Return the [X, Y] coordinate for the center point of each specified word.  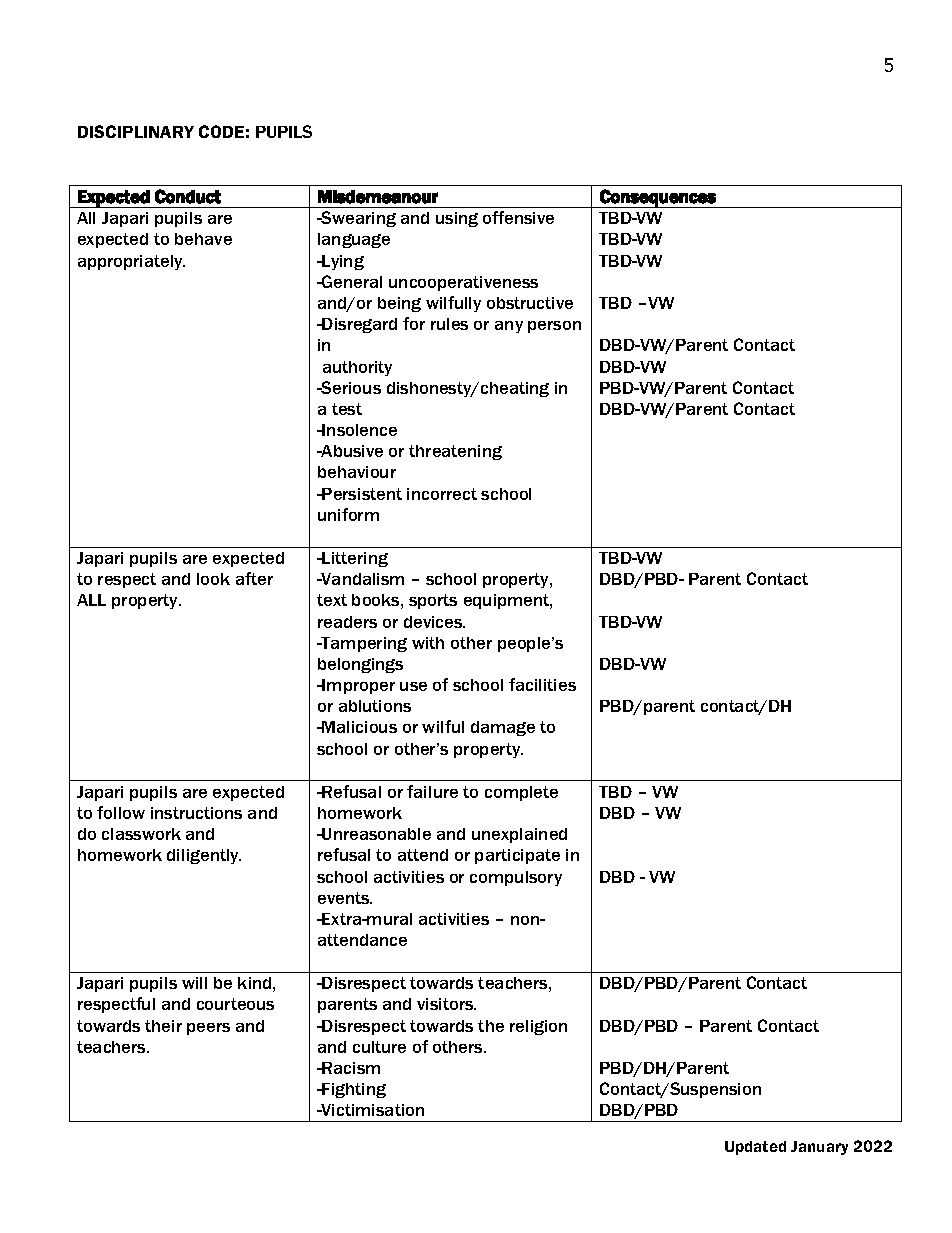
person [554, 327]
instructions [196, 813]
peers [208, 1029]
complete [521, 793]
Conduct [188, 196]
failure [432, 791]
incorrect [442, 494]
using [457, 219]
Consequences [658, 198]
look [213, 579]
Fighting [353, 1090]
